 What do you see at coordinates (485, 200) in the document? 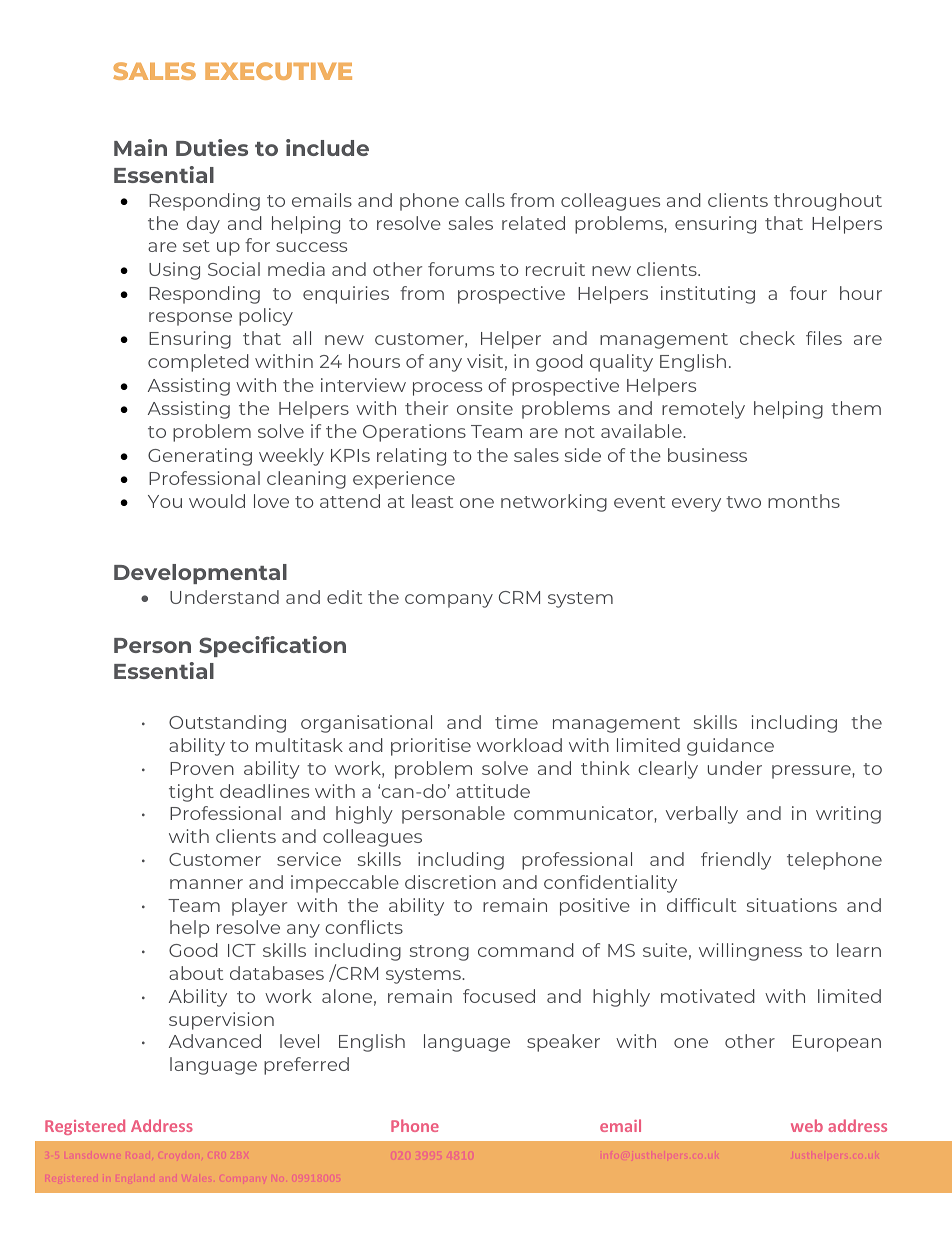
I see `calls` at bounding box center [485, 200].
